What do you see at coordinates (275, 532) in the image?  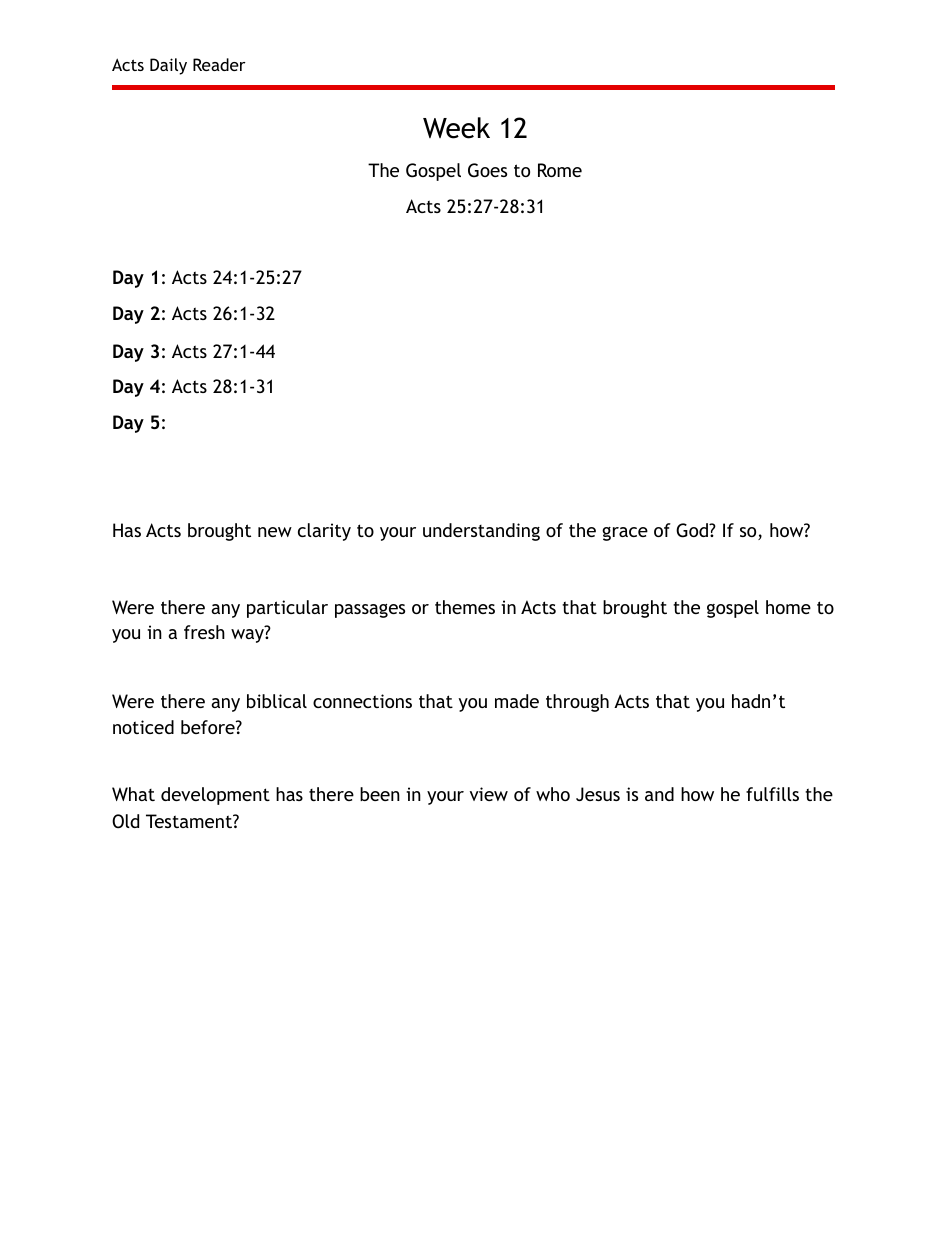 I see `new` at bounding box center [275, 532].
